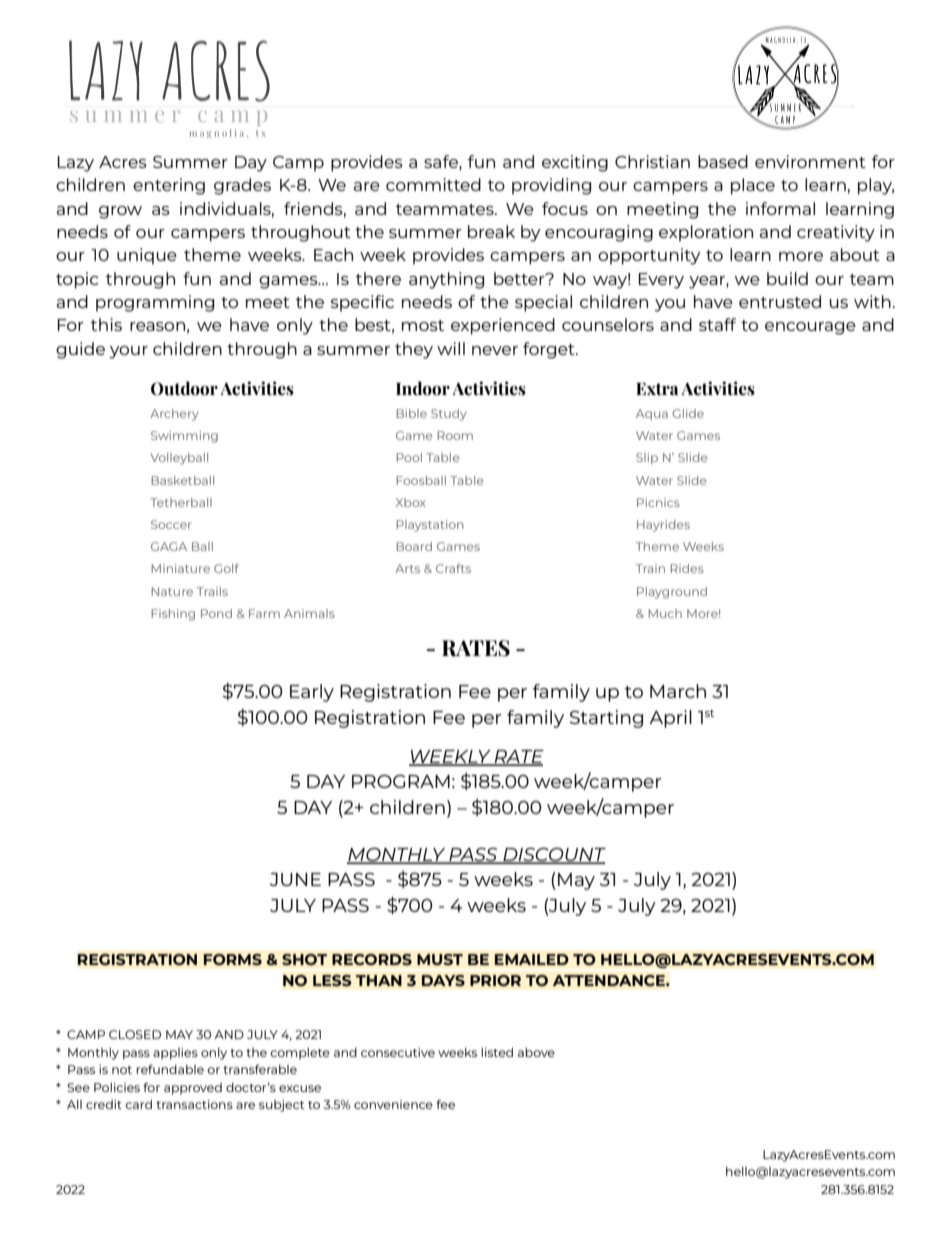  Describe the element at coordinates (169, 186) in the screenshot. I see `entering` at that location.
